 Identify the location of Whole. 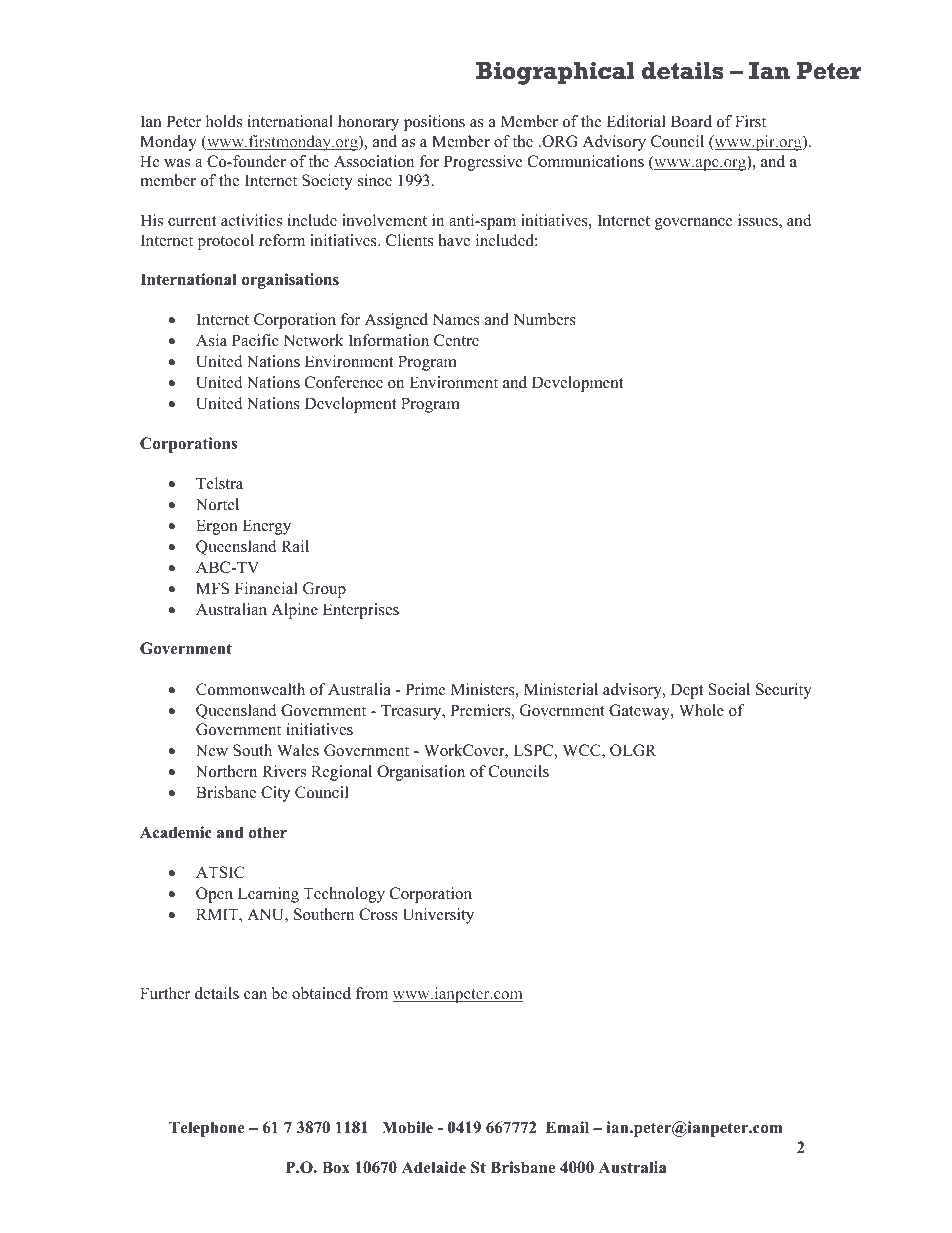
(701, 710).
